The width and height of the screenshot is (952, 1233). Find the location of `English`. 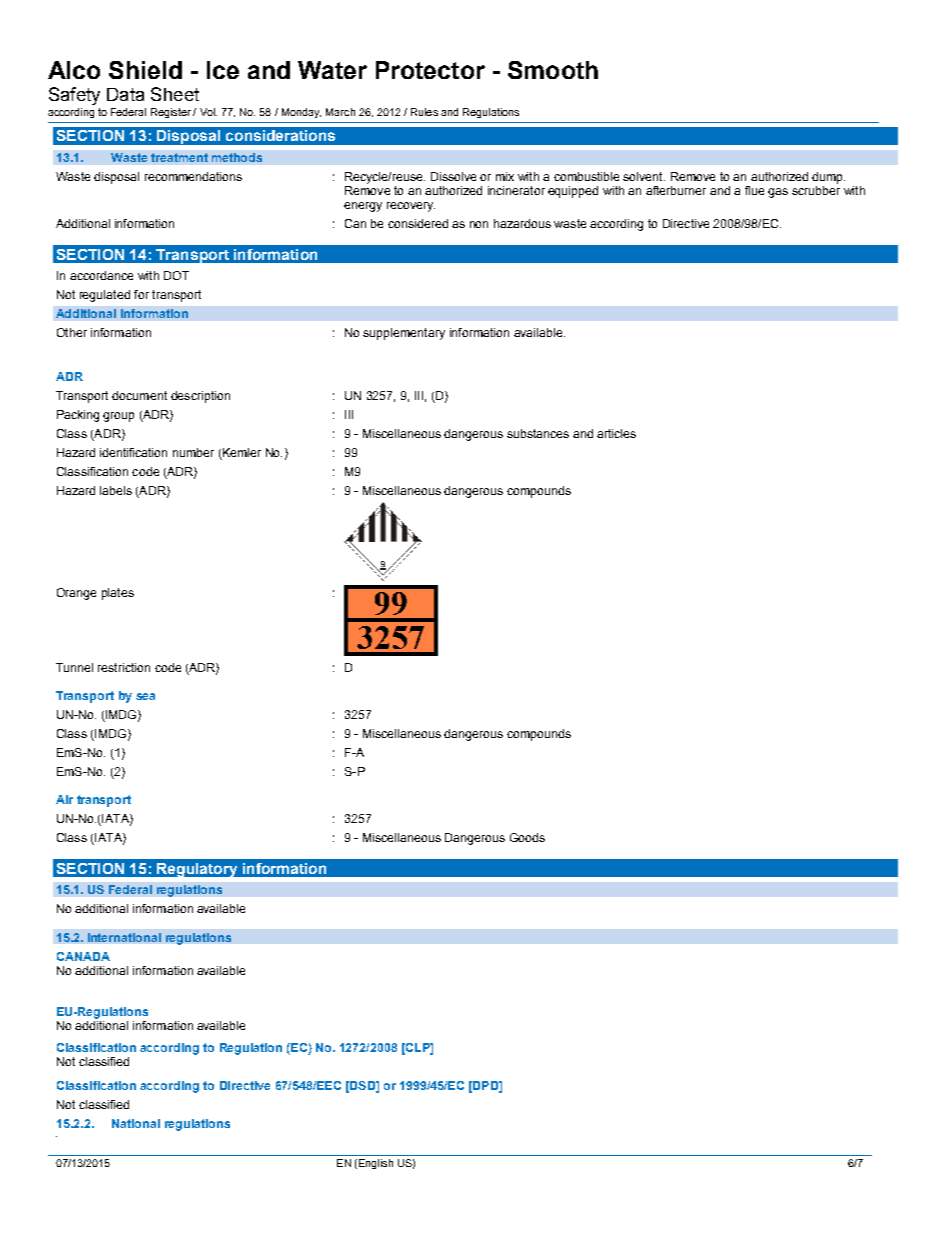

English is located at coordinates (374, 1164).
